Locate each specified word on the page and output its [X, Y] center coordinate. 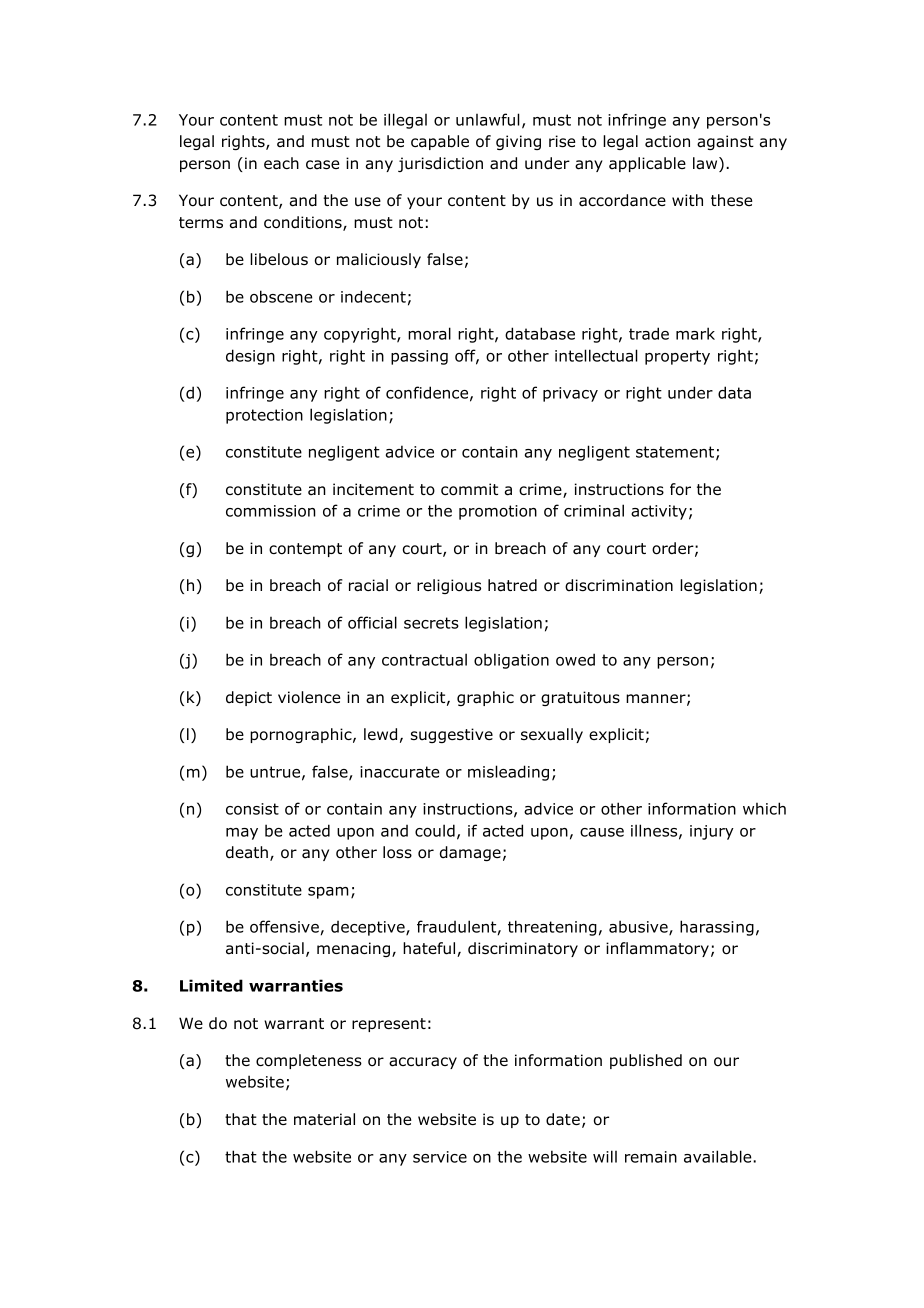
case [322, 164]
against [725, 142]
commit [469, 489]
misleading [508, 773]
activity [659, 512]
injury [712, 832]
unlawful [488, 119]
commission [271, 511]
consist [252, 809]
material [324, 1119]
